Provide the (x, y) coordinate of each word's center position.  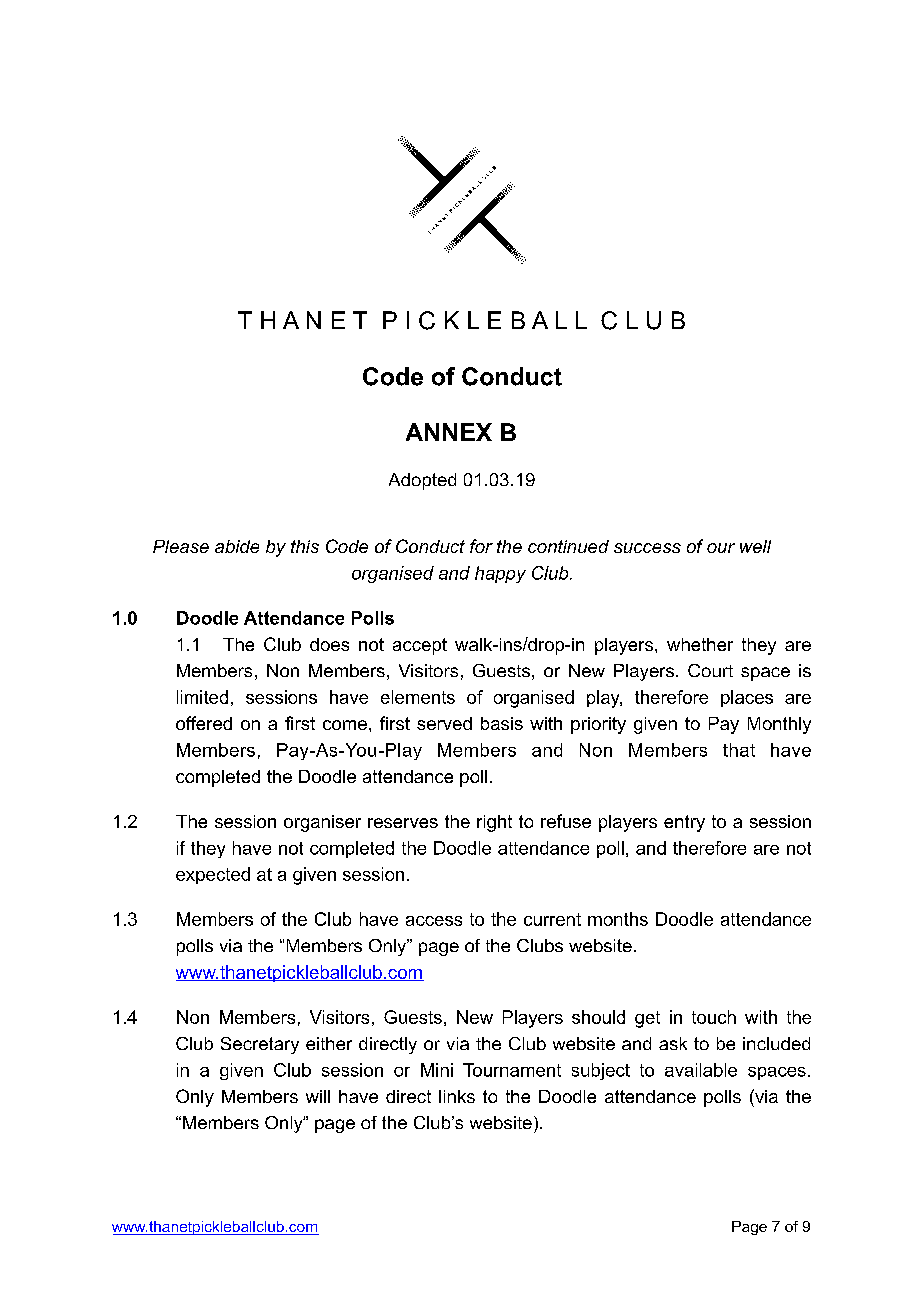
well (755, 546)
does (329, 644)
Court (710, 670)
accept (420, 646)
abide (237, 546)
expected (213, 875)
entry (684, 823)
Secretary (260, 1045)
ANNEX (449, 432)
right (494, 823)
